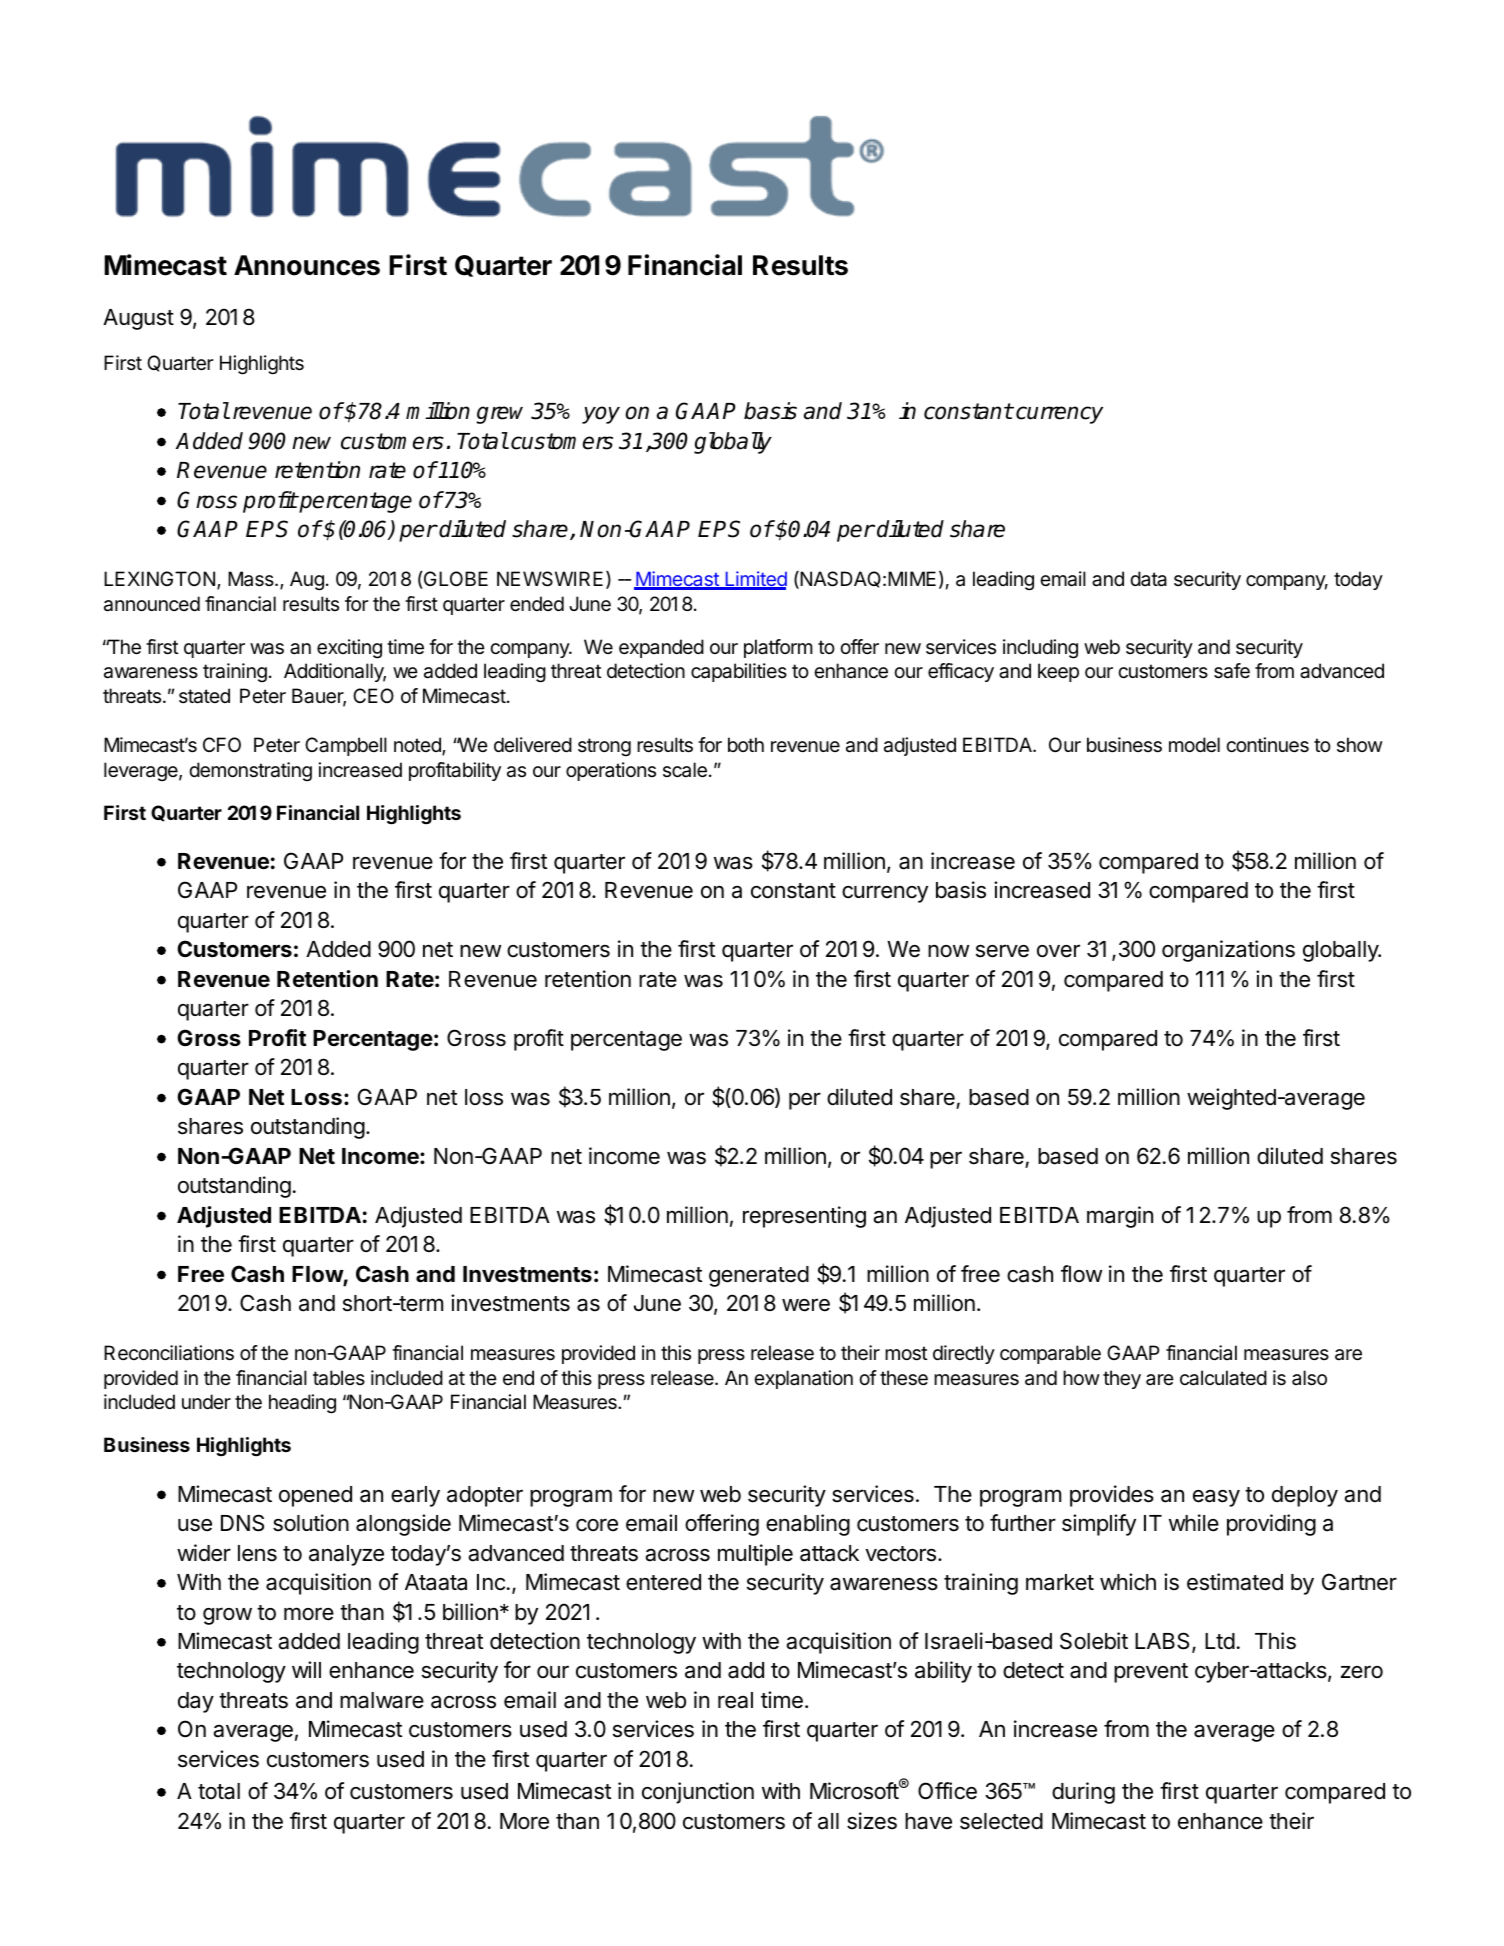  What do you see at coordinates (601, 415) in the page?
I see `yoy` at bounding box center [601, 415].
